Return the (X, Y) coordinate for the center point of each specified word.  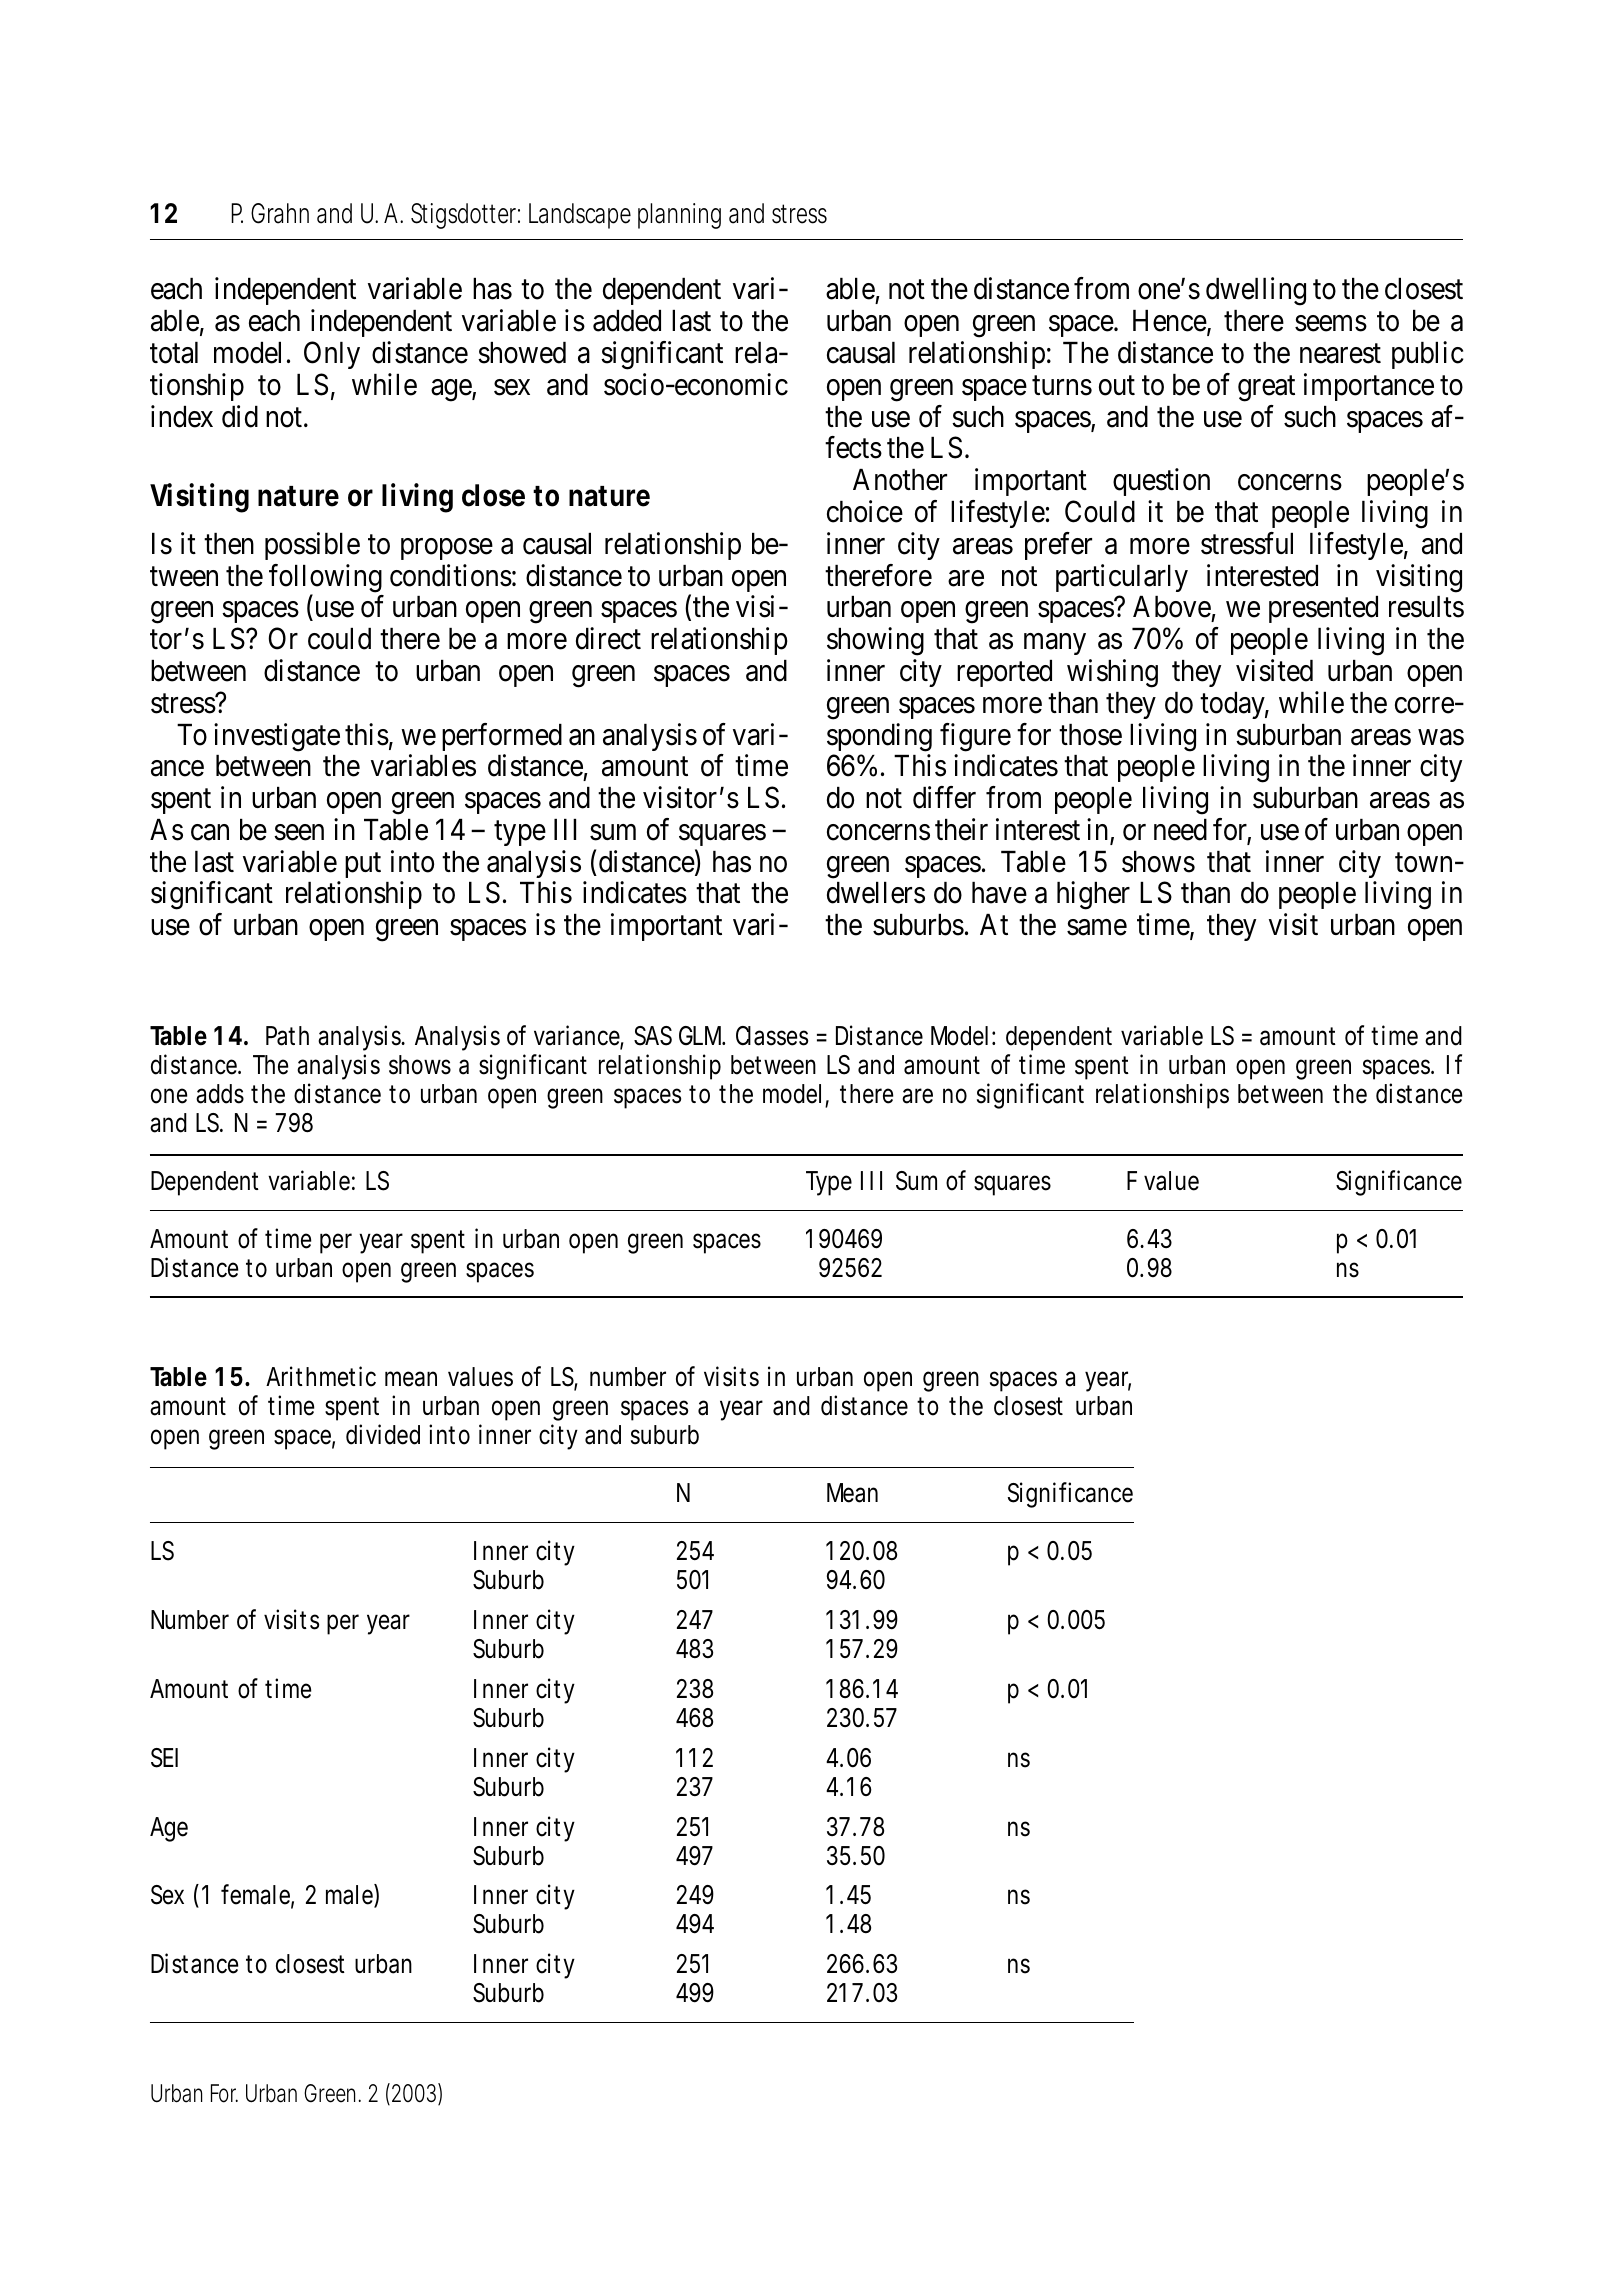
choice (865, 511)
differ (944, 797)
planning (679, 216)
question (1161, 482)
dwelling (1256, 292)
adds (220, 1094)
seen (299, 833)
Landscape (580, 216)
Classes (772, 1036)
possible (312, 546)
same (1097, 928)
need (1180, 830)
